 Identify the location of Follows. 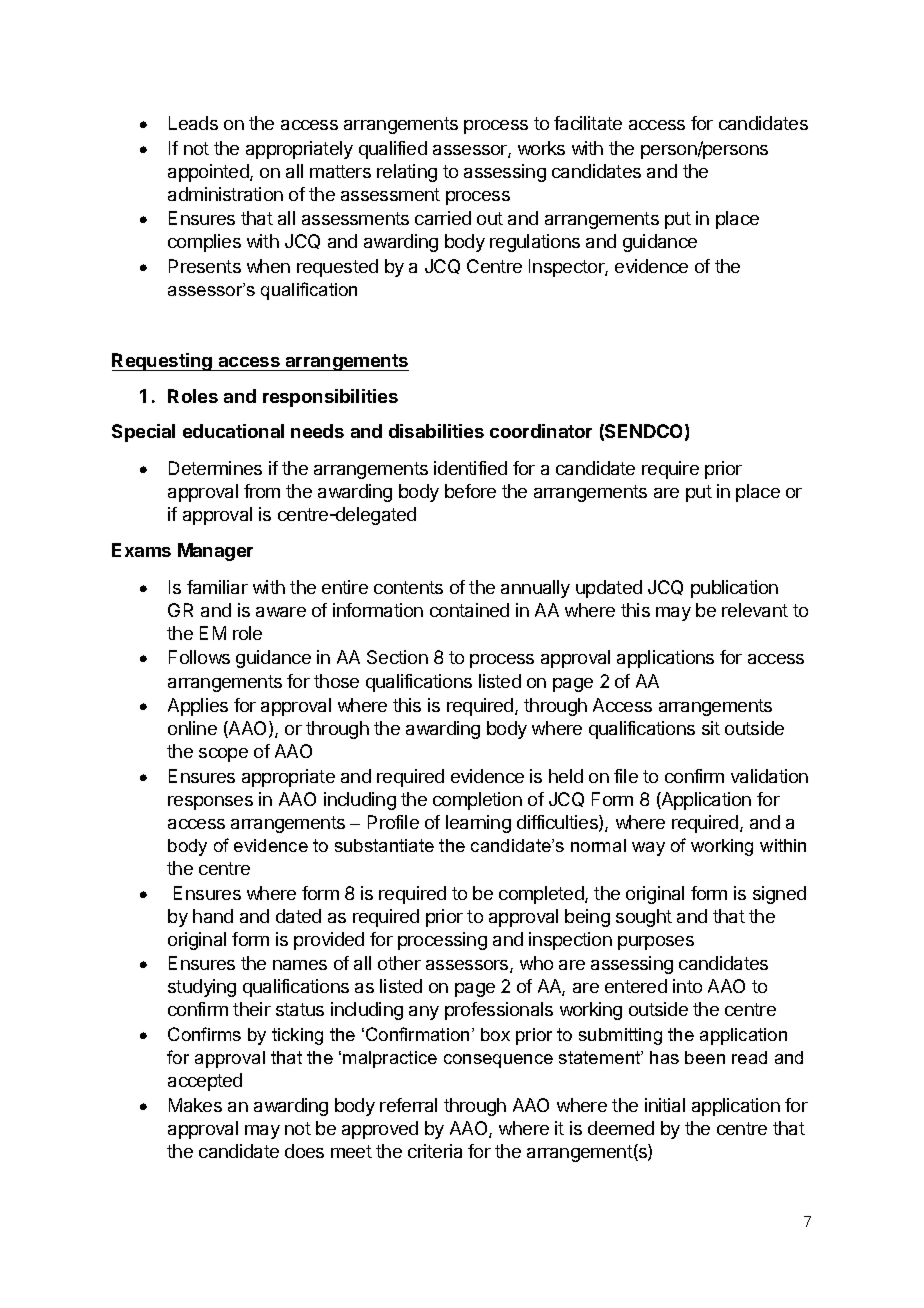
(199, 657).
